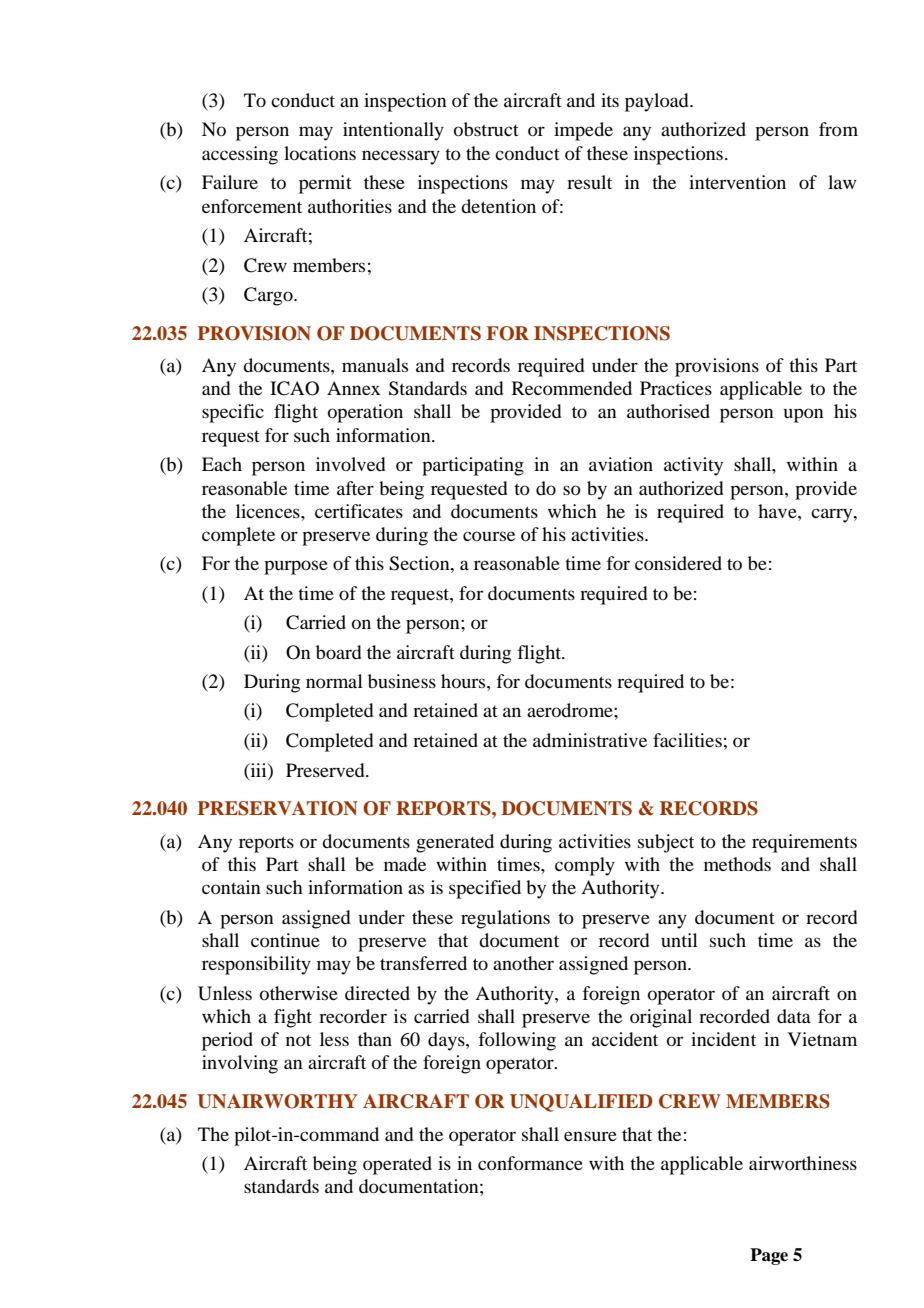 The height and width of the page is (1308, 924). What do you see at coordinates (737, 182) in the page?
I see `intervention` at bounding box center [737, 182].
